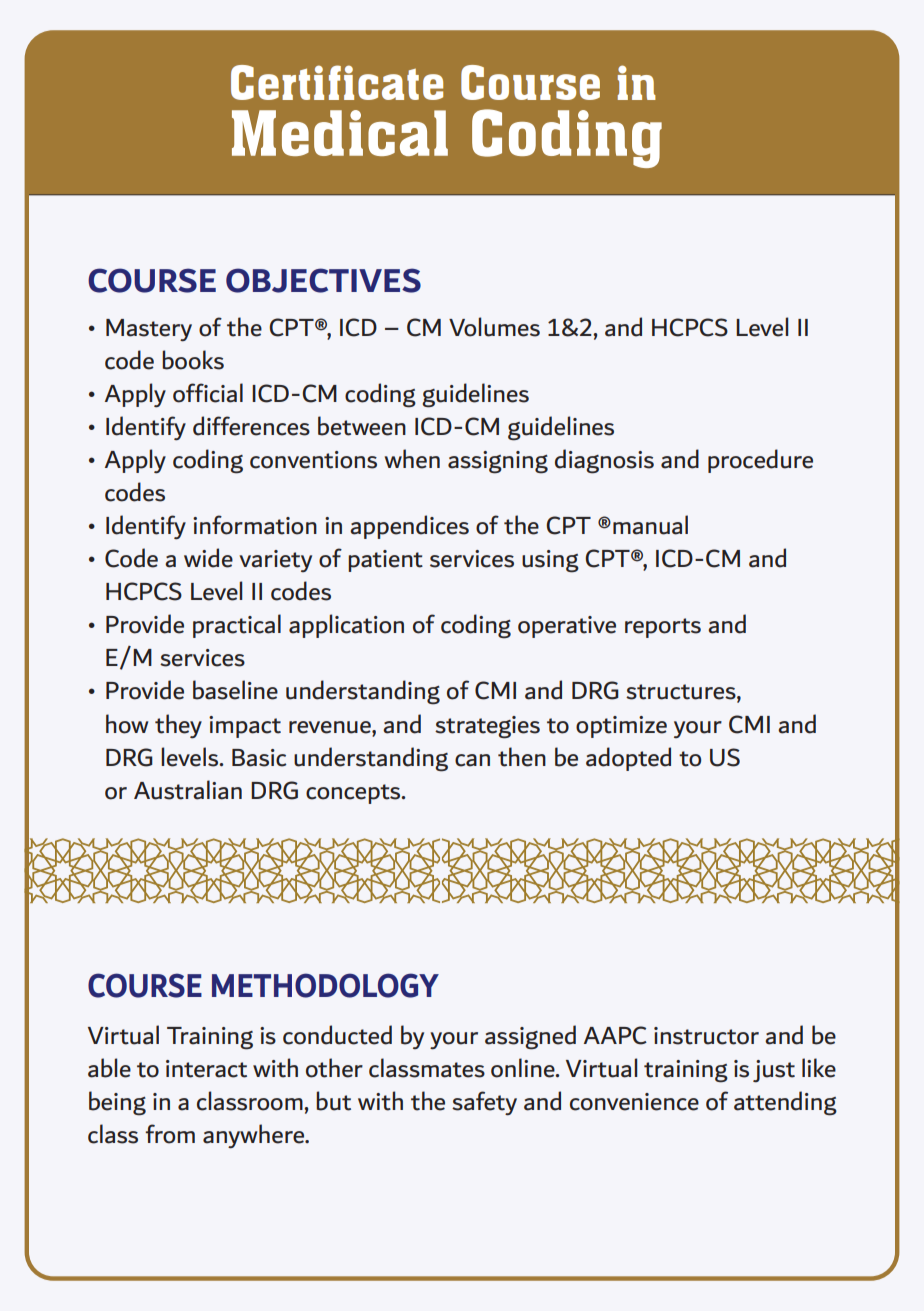 The height and width of the page is (1311, 924). What do you see at coordinates (760, 461) in the page?
I see `procedure` at bounding box center [760, 461].
